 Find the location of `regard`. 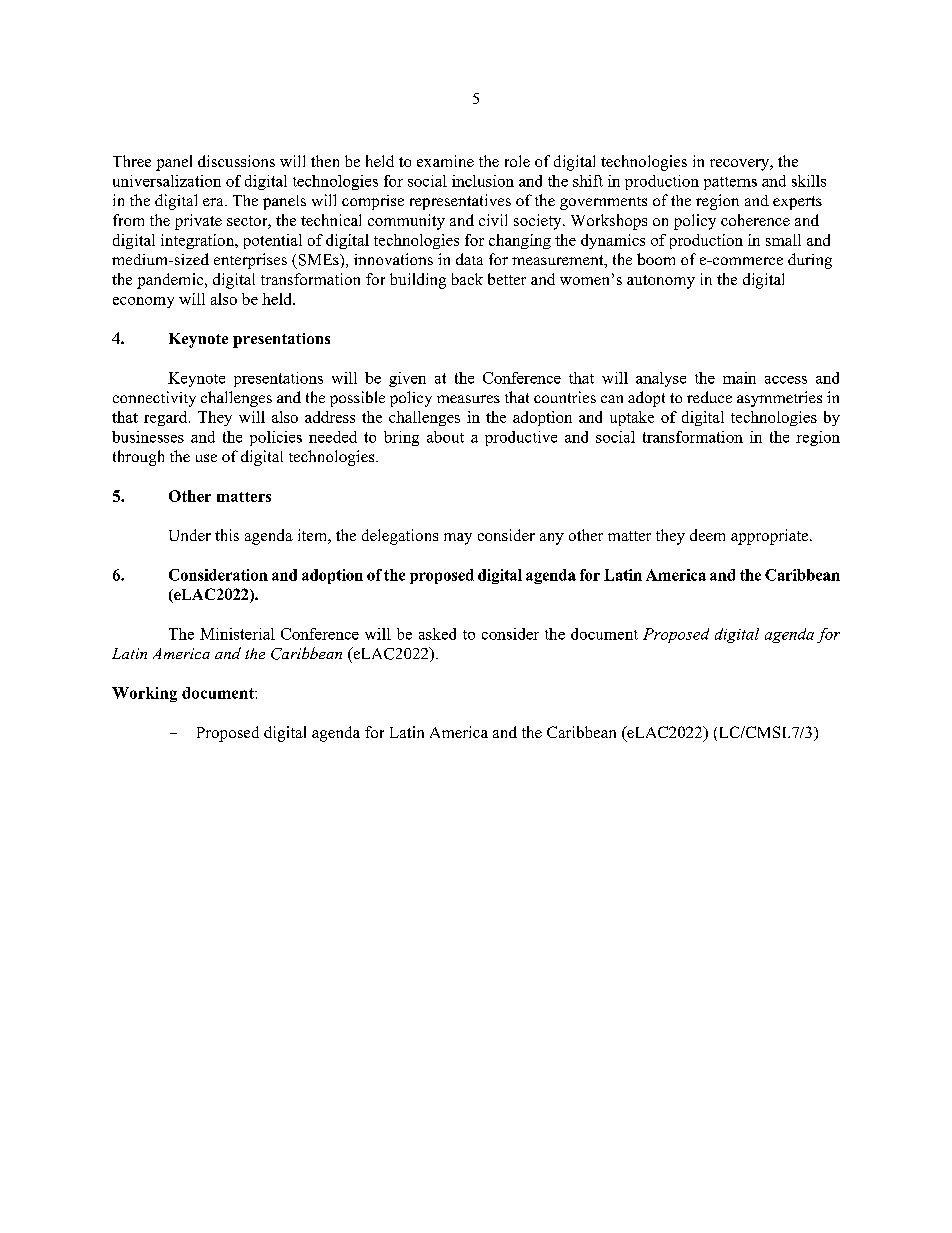

regard is located at coordinates (167, 418).
